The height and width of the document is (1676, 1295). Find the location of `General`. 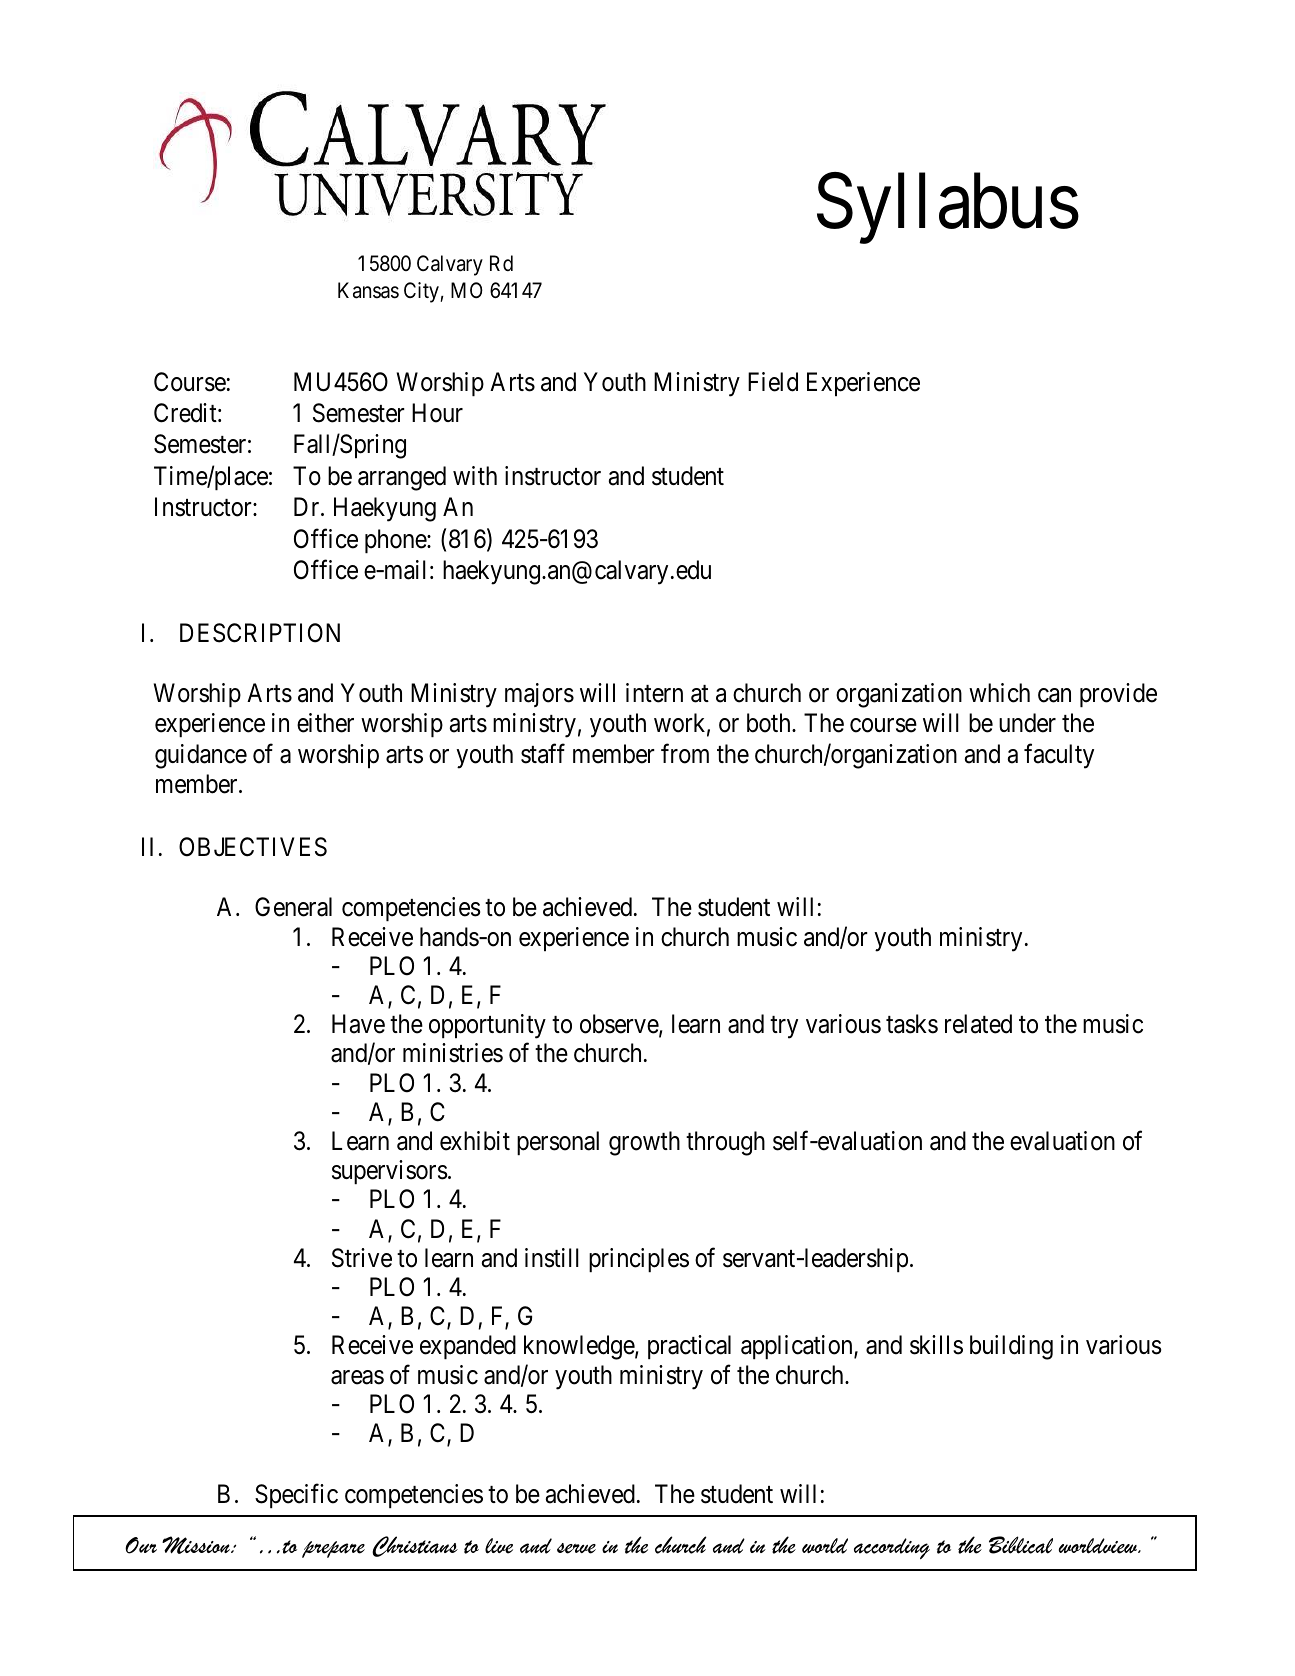

General is located at coordinates (293, 907).
